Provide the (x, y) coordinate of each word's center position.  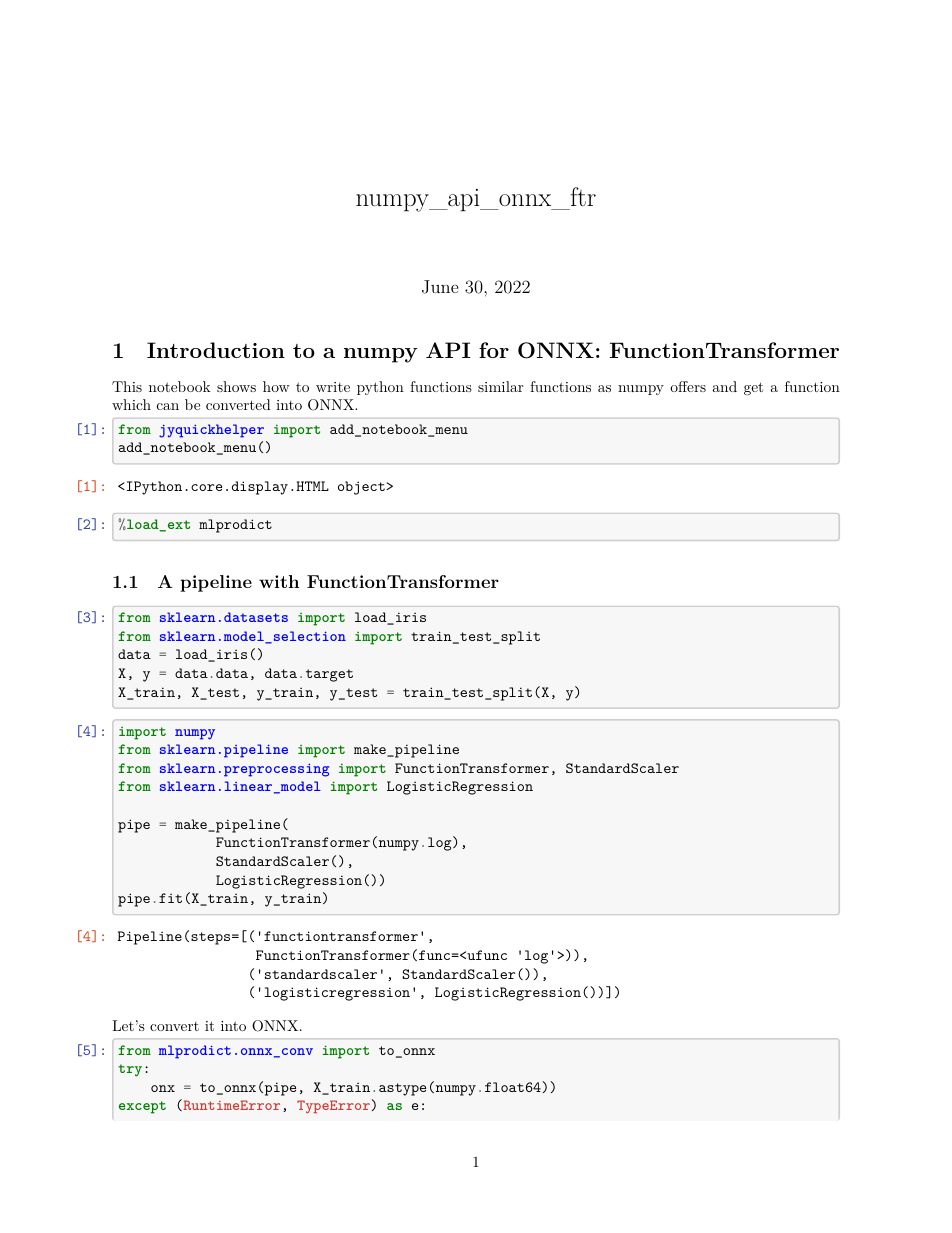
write (333, 387)
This (127, 386)
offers (688, 386)
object (362, 488)
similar (500, 386)
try (130, 1070)
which (131, 404)
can (168, 406)
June (440, 287)
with (279, 581)
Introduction (216, 350)
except (142, 1107)
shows (236, 386)
